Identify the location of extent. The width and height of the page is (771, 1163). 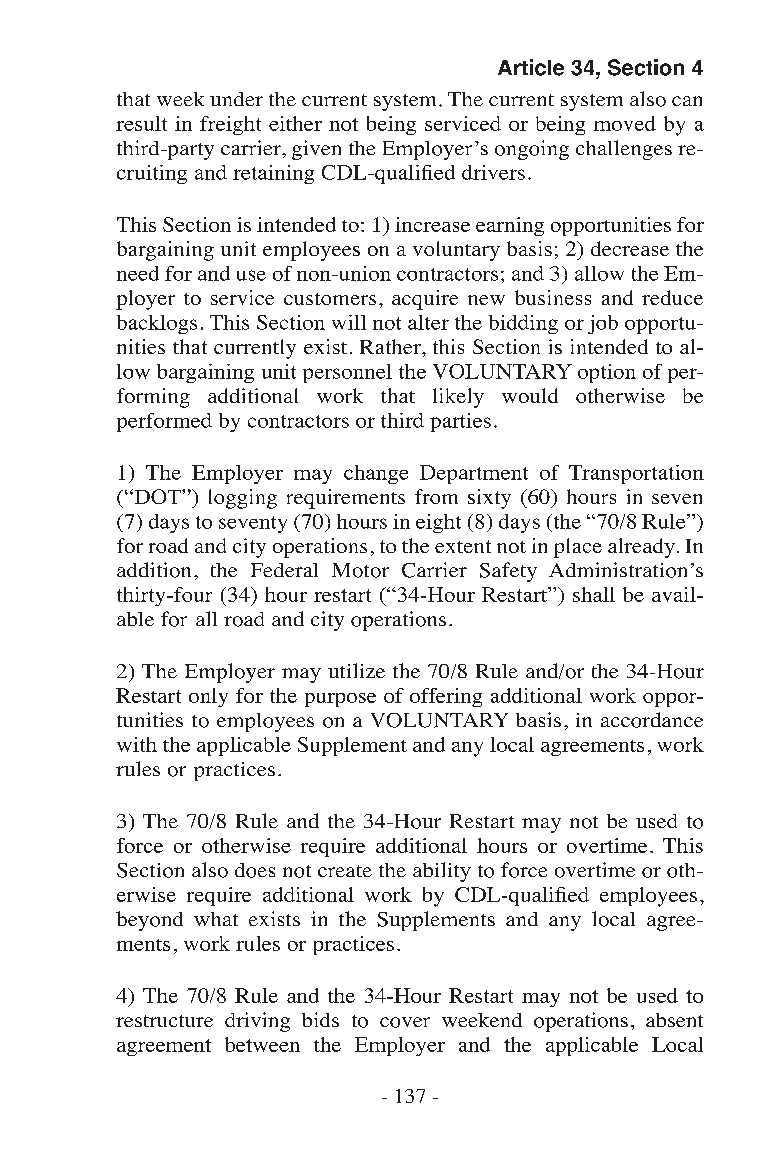
(463, 546).
